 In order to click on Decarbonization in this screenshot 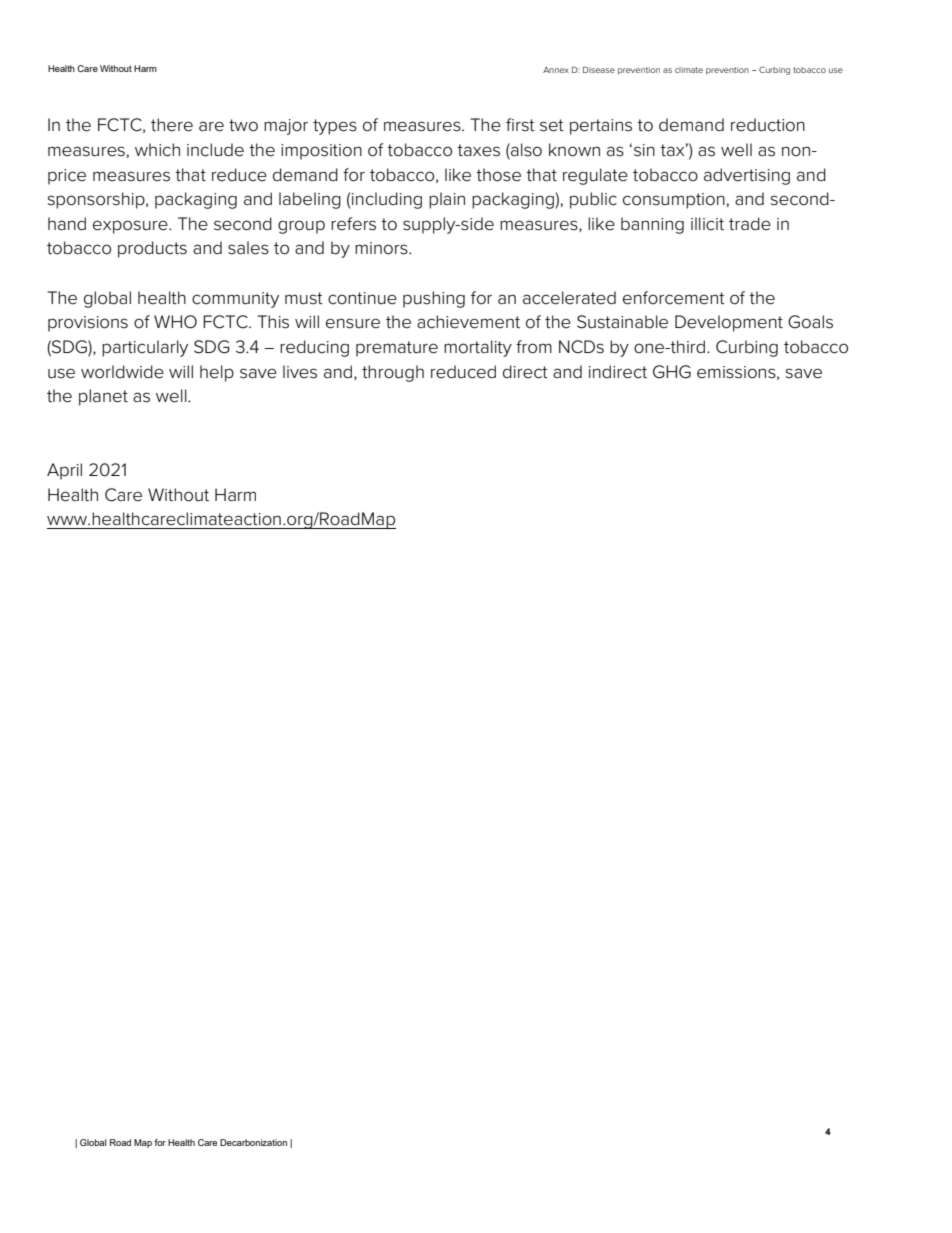, I will do `click(253, 1142)`.
